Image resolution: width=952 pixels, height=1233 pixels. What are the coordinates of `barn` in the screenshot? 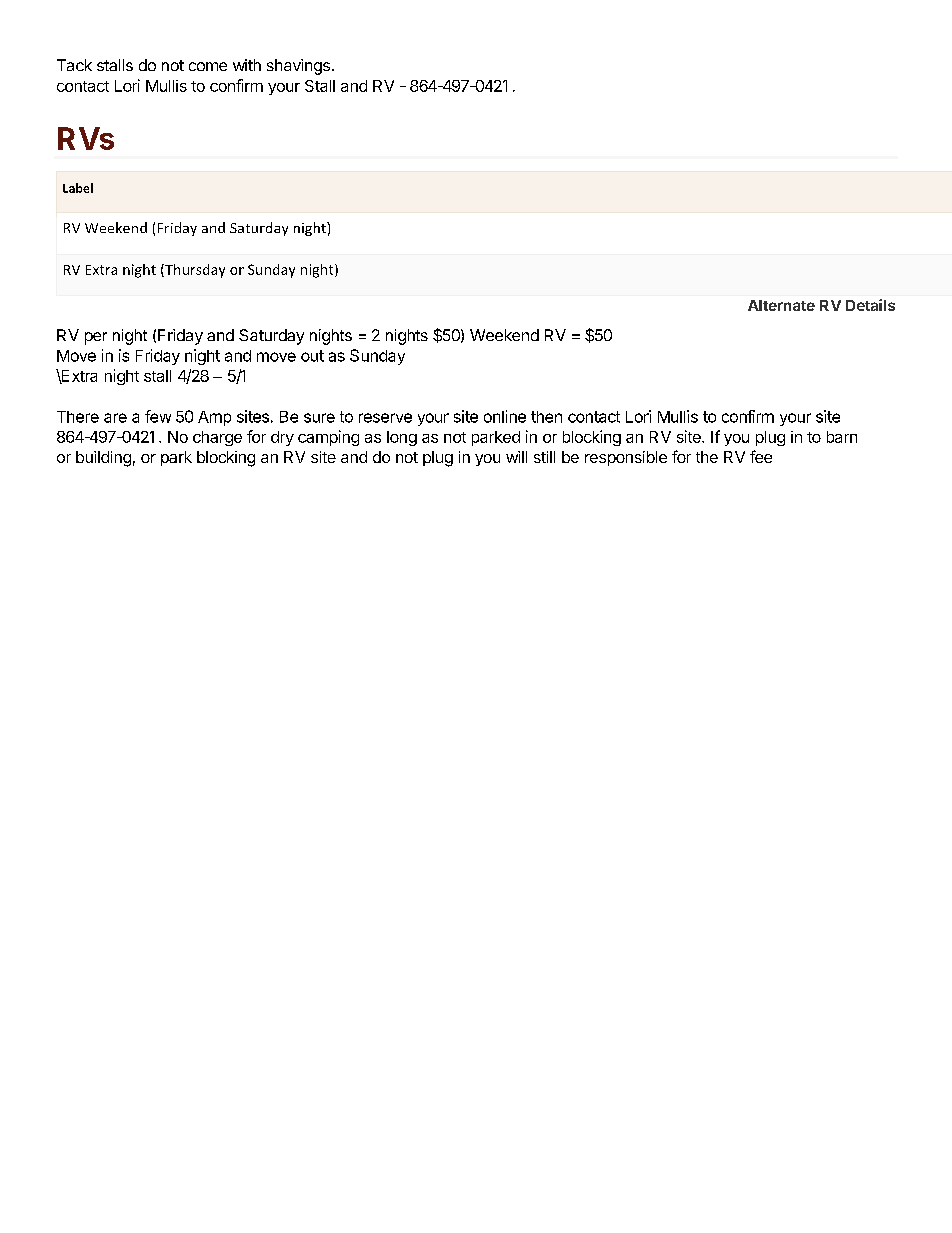 It's located at (842, 437).
